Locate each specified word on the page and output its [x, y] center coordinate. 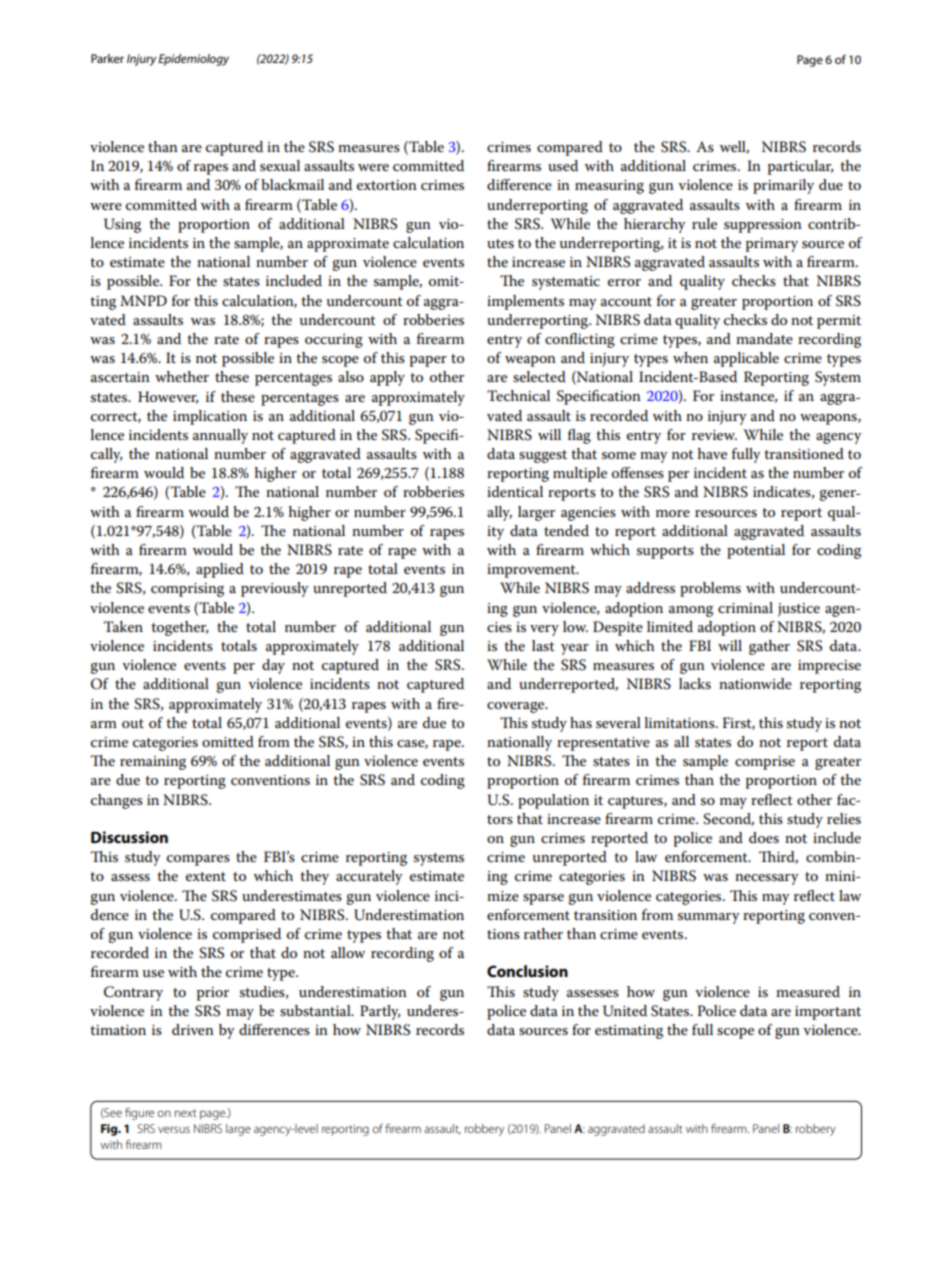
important [828, 1013]
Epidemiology [193, 60]
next [185, 1113]
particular [800, 167]
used [563, 165]
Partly [380, 1012]
